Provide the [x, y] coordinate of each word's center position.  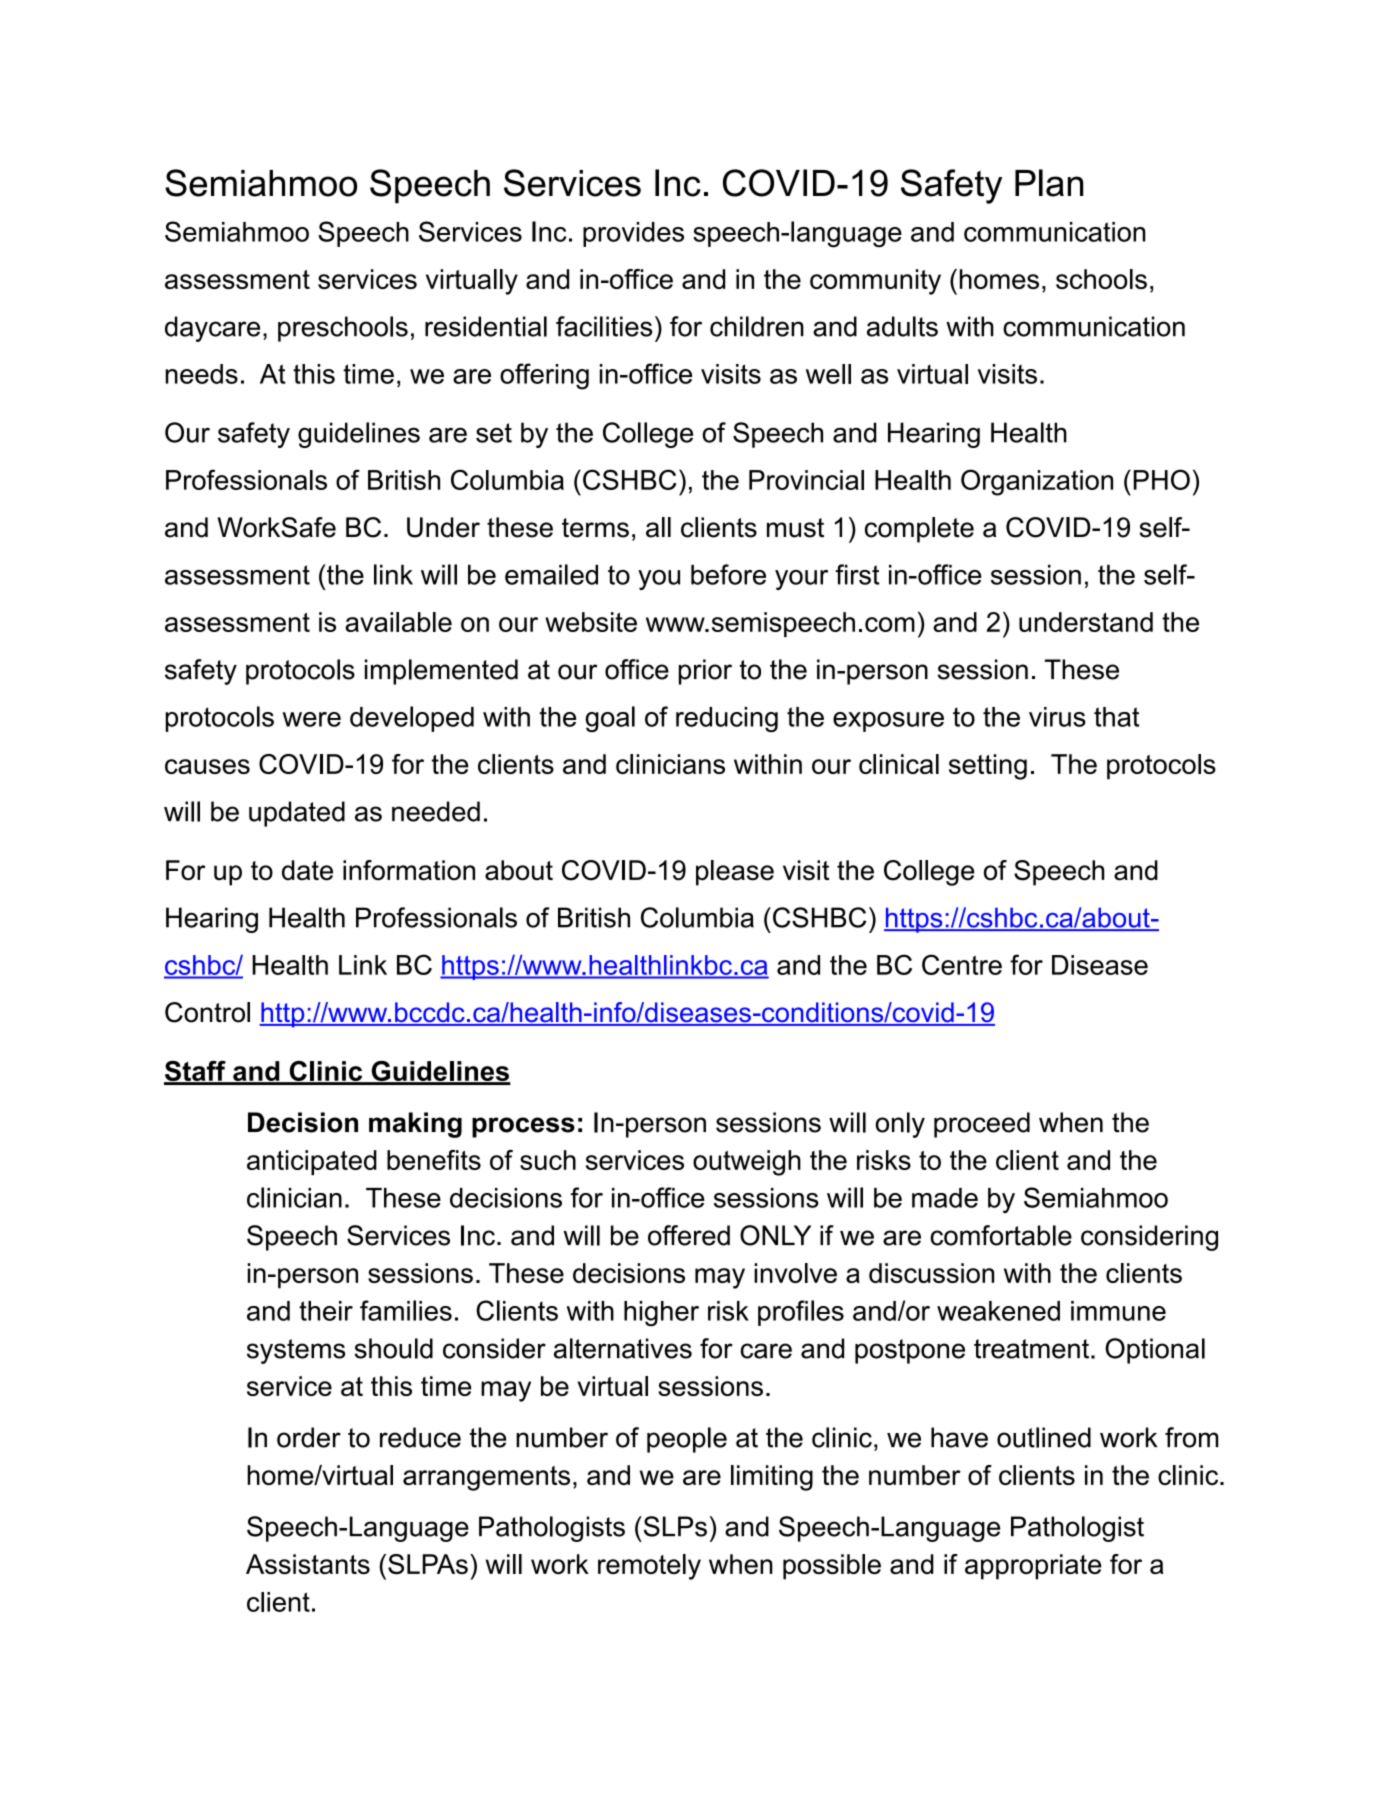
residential [486, 326]
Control [207, 1012]
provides [633, 234]
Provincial [806, 480]
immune [1118, 1311]
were [311, 719]
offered [689, 1235]
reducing [727, 719]
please [735, 873]
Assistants [308, 1564]
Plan [1049, 183]
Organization [1037, 482]
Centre [962, 964]
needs [201, 374]
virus [1057, 717]
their [326, 1311]
